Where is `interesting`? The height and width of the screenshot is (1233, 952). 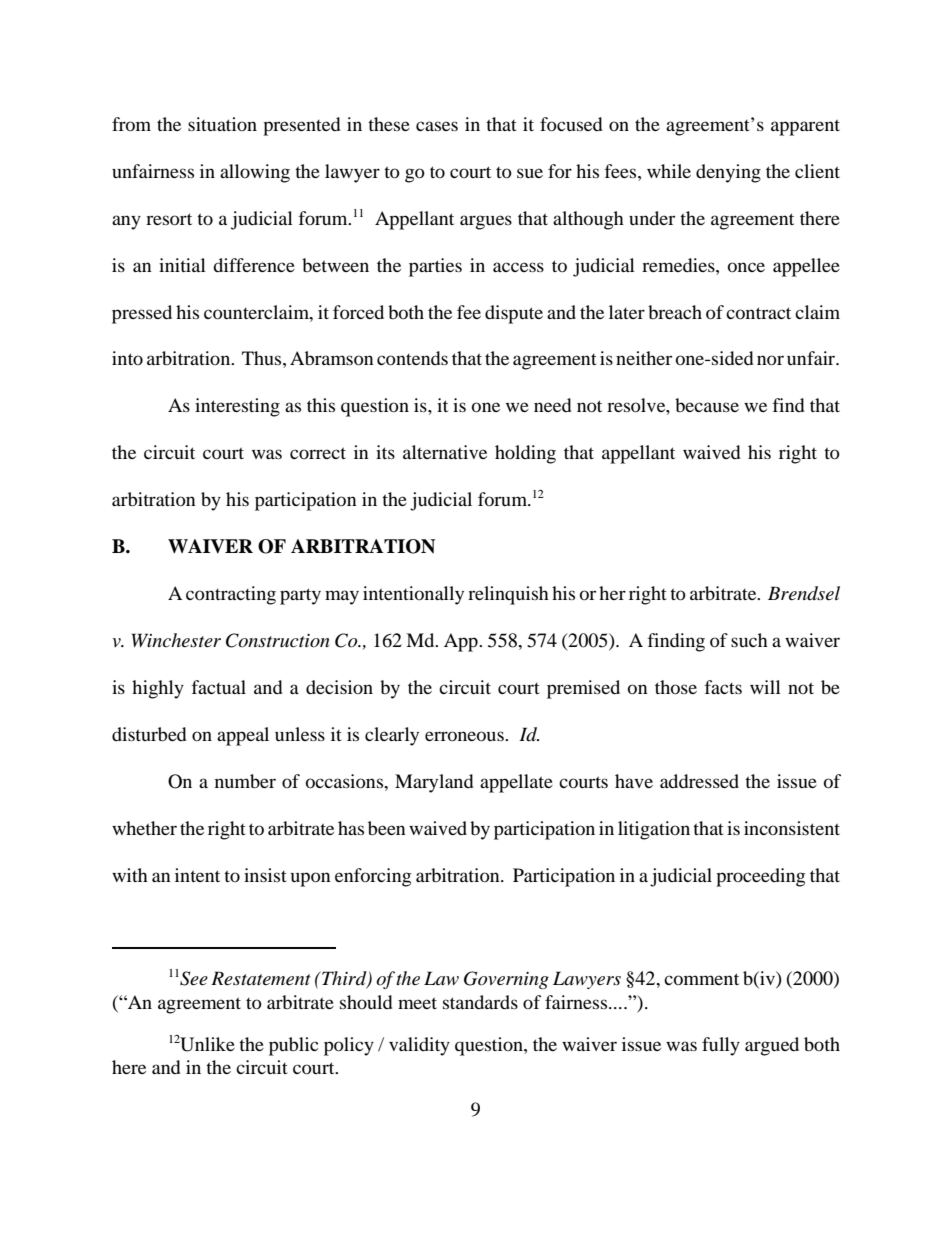
interesting is located at coordinates (237, 407).
